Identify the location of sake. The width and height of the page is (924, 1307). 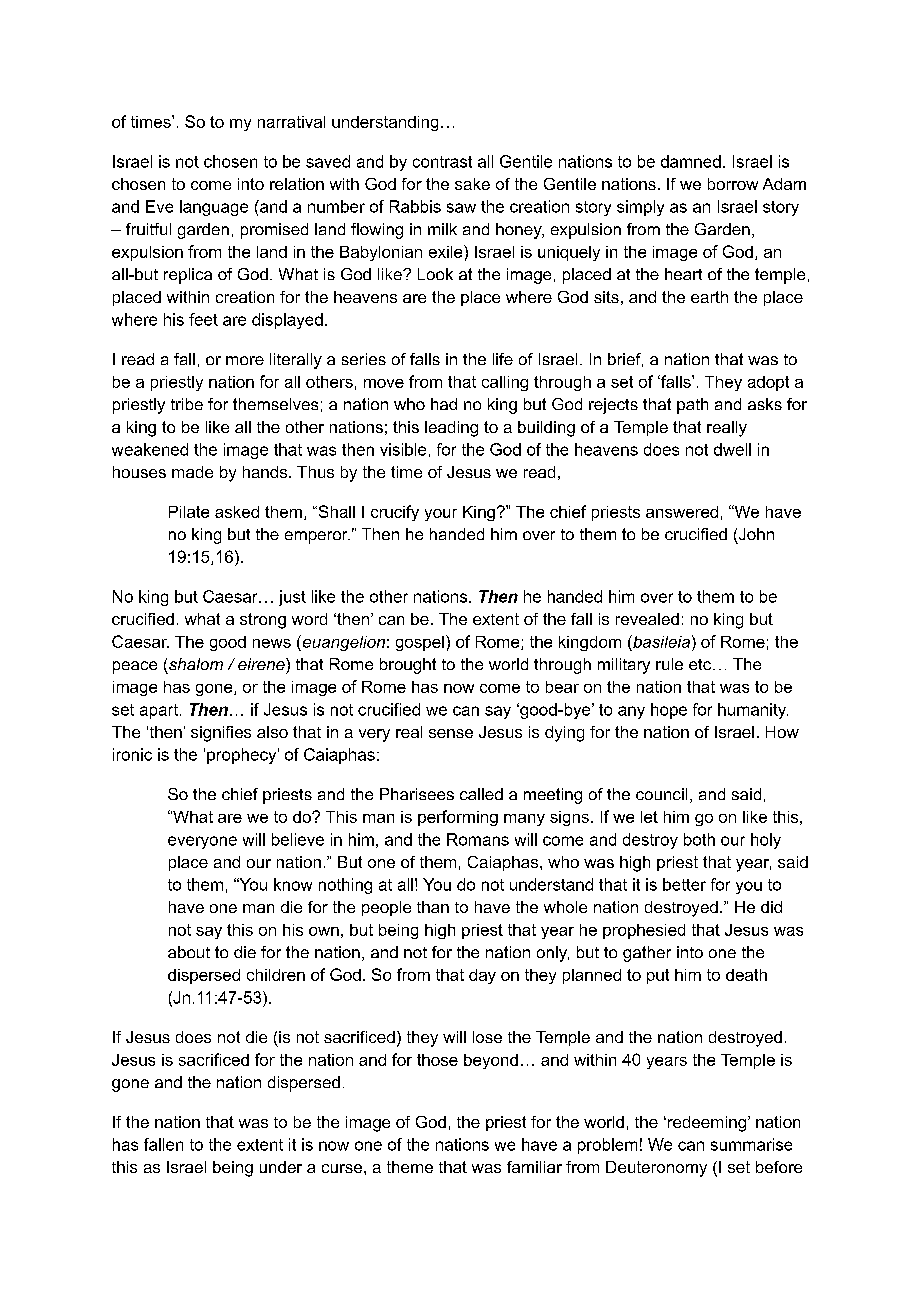
(472, 184).
